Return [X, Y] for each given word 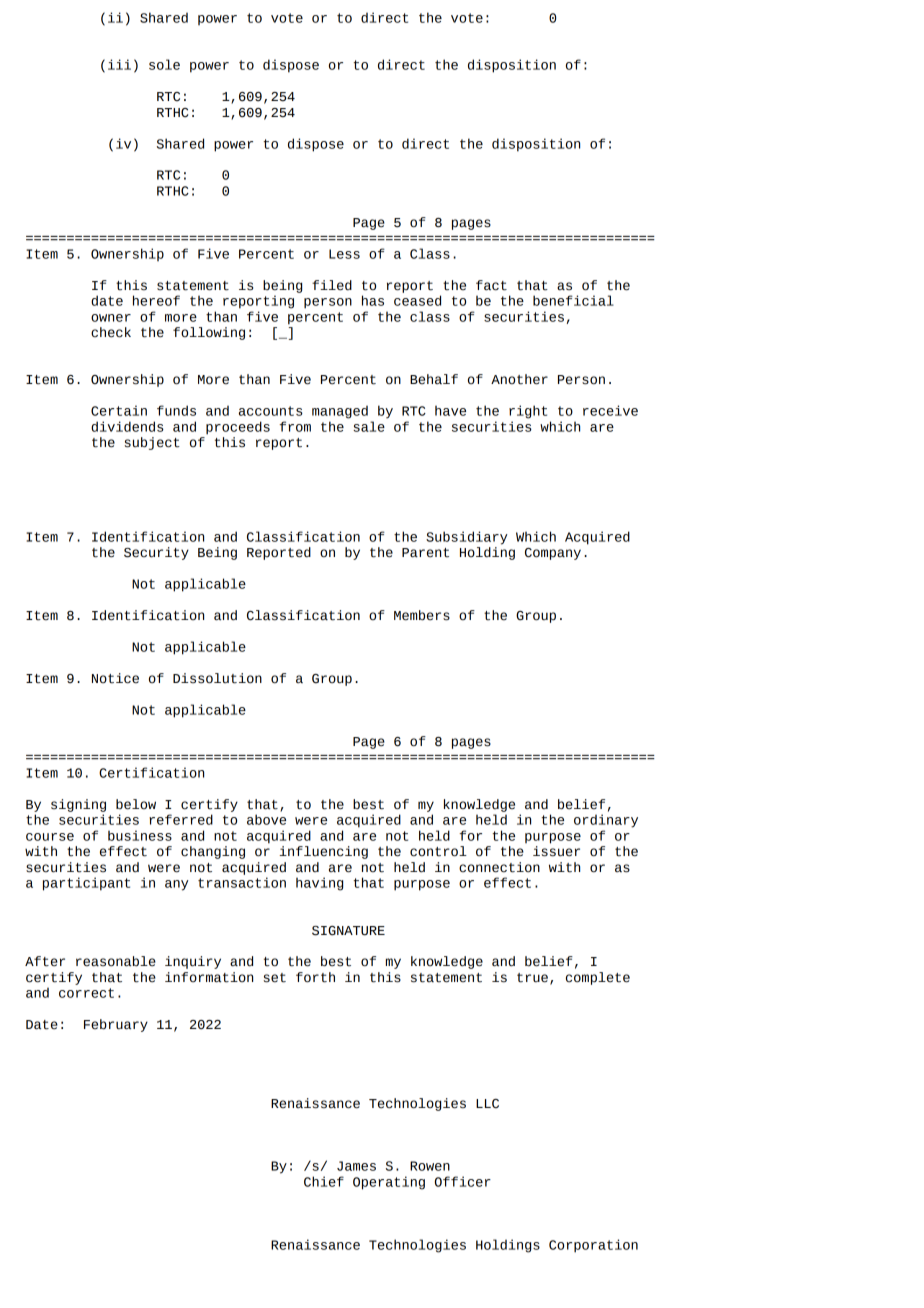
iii [119, 64]
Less [344, 254]
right [528, 412]
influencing [323, 852]
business [140, 835]
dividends [127, 426]
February [116, 1025]
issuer [556, 851]
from [295, 426]
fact [491, 285]
